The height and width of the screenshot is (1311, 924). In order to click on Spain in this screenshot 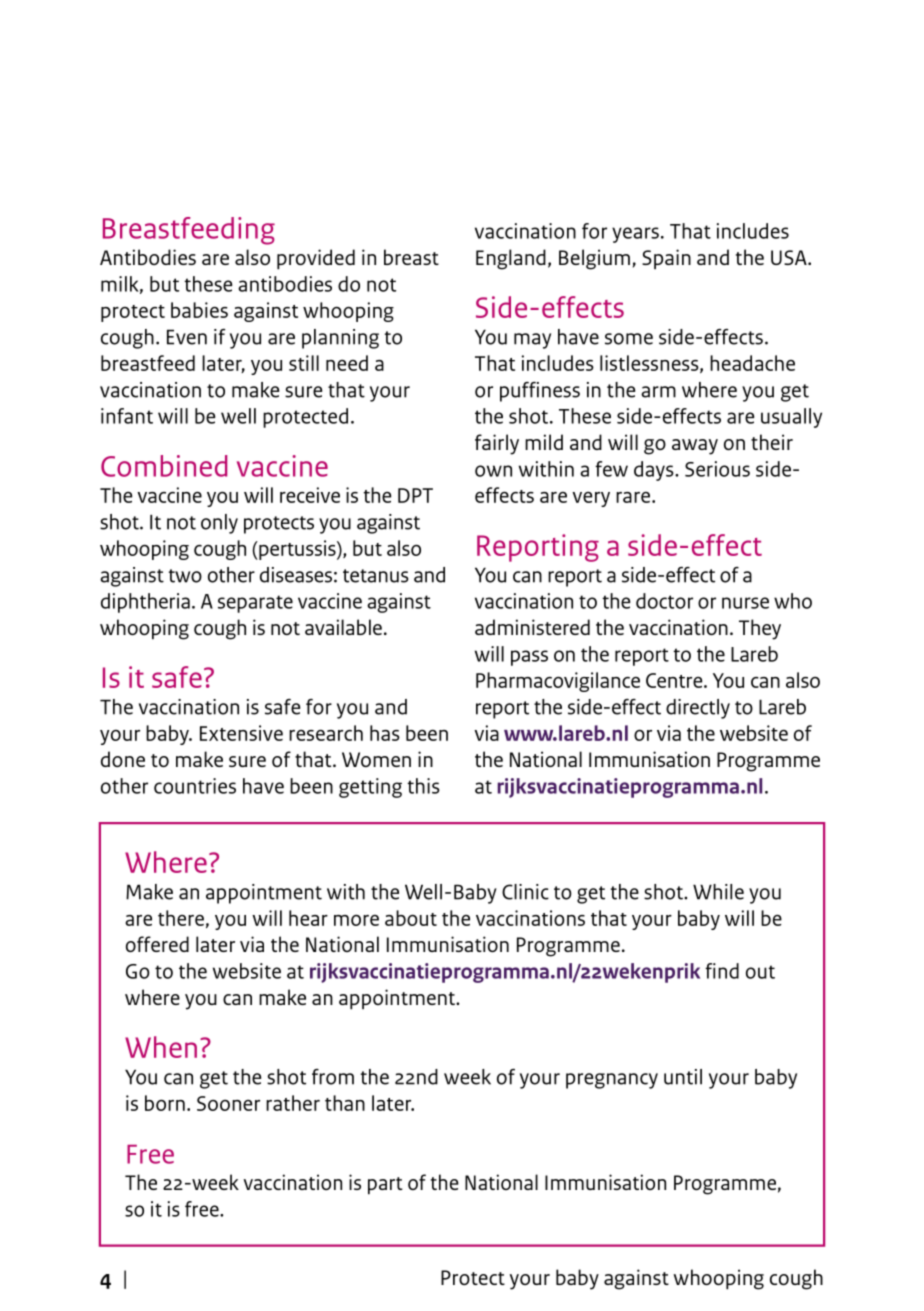, I will do `click(666, 259)`.
